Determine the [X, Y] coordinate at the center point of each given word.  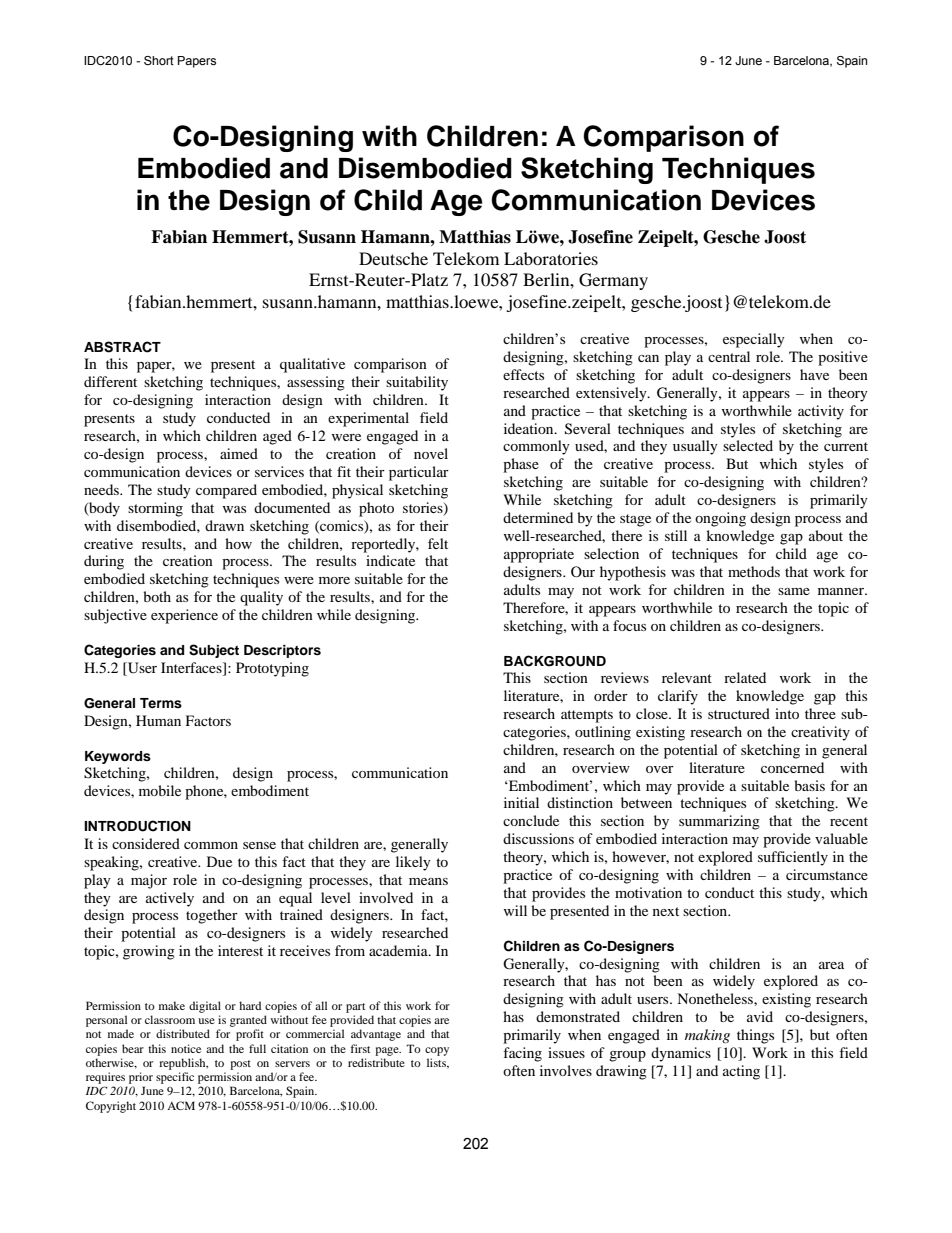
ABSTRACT [122, 347]
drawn [224, 525]
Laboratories [551, 258]
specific [175, 1078]
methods [754, 571]
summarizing [719, 822]
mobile [160, 790]
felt [438, 543]
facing [522, 1054]
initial [521, 802]
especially [754, 340]
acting [741, 1072]
